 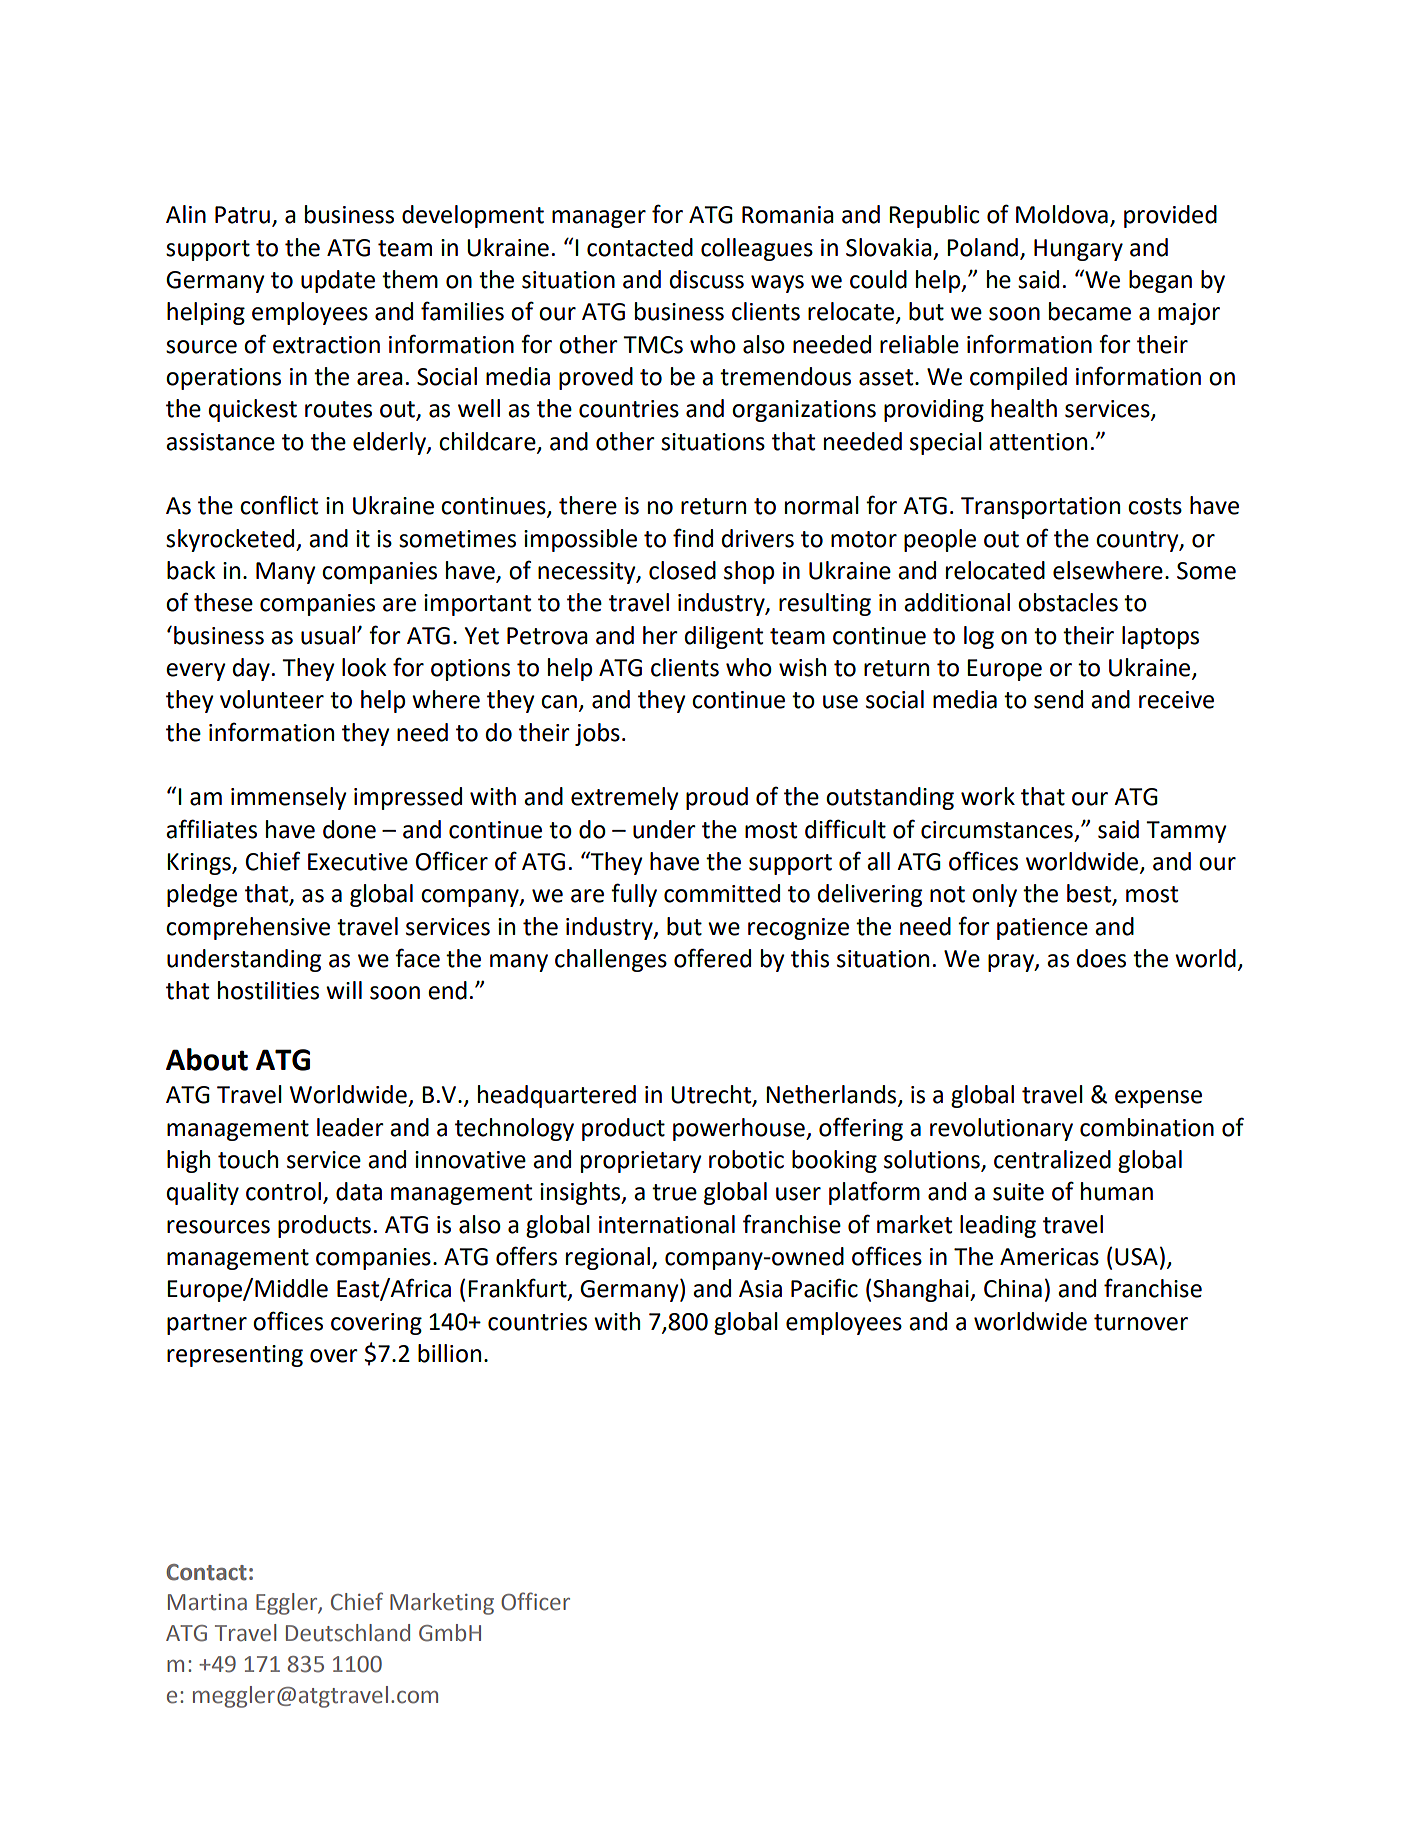 What do you see at coordinates (348, 1633) in the image?
I see `Deutschland` at bounding box center [348, 1633].
